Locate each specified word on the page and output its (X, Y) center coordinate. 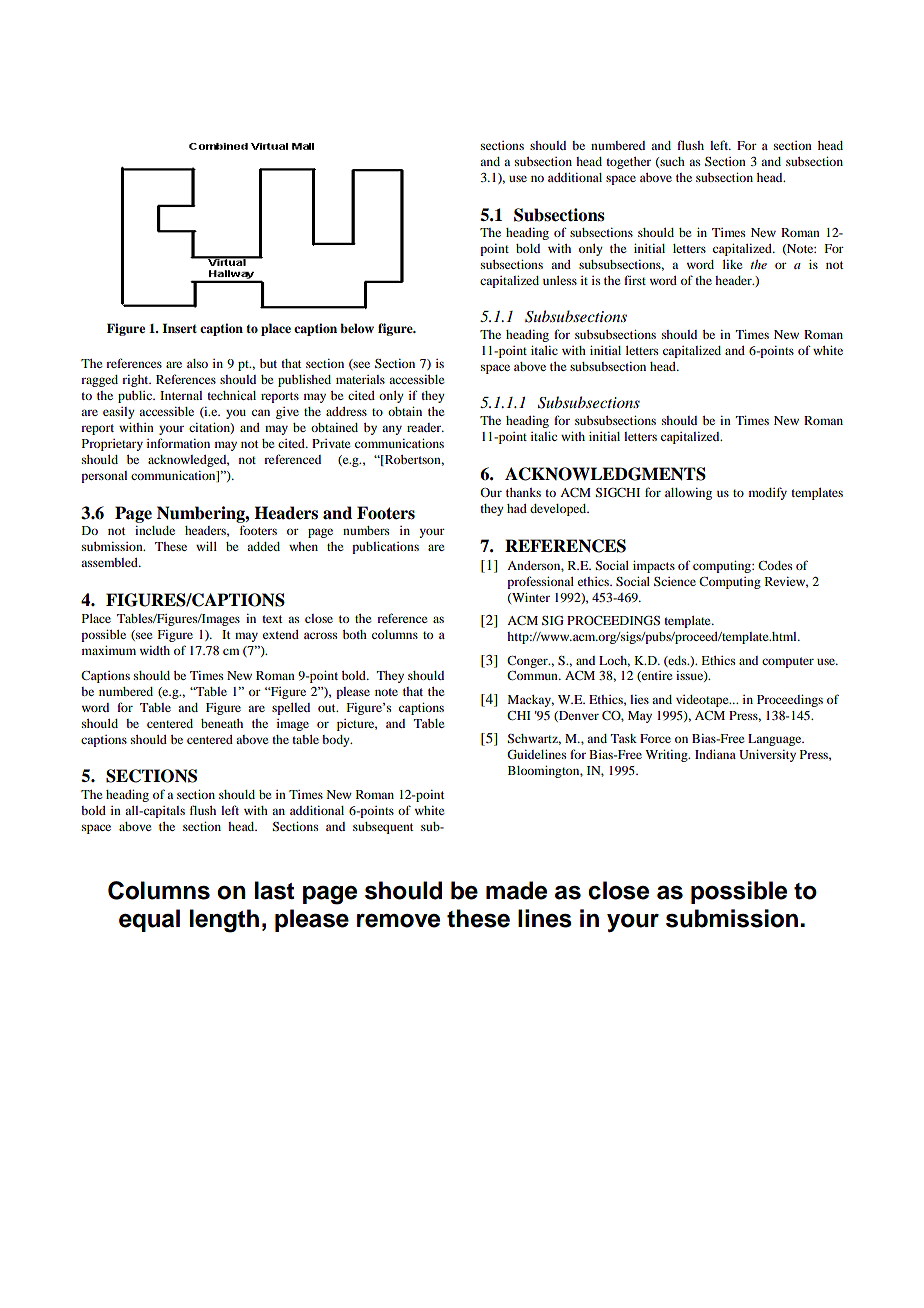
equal (149, 920)
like (732, 264)
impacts (654, 567)
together (628, 163)
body (337, 741)
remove (398, 921)
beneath (222, 723)
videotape (703, 701)
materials (360, 379)
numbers (366, 530)
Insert (179, 328)
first (635, 280)
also (197, 363)
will (206, 546)
